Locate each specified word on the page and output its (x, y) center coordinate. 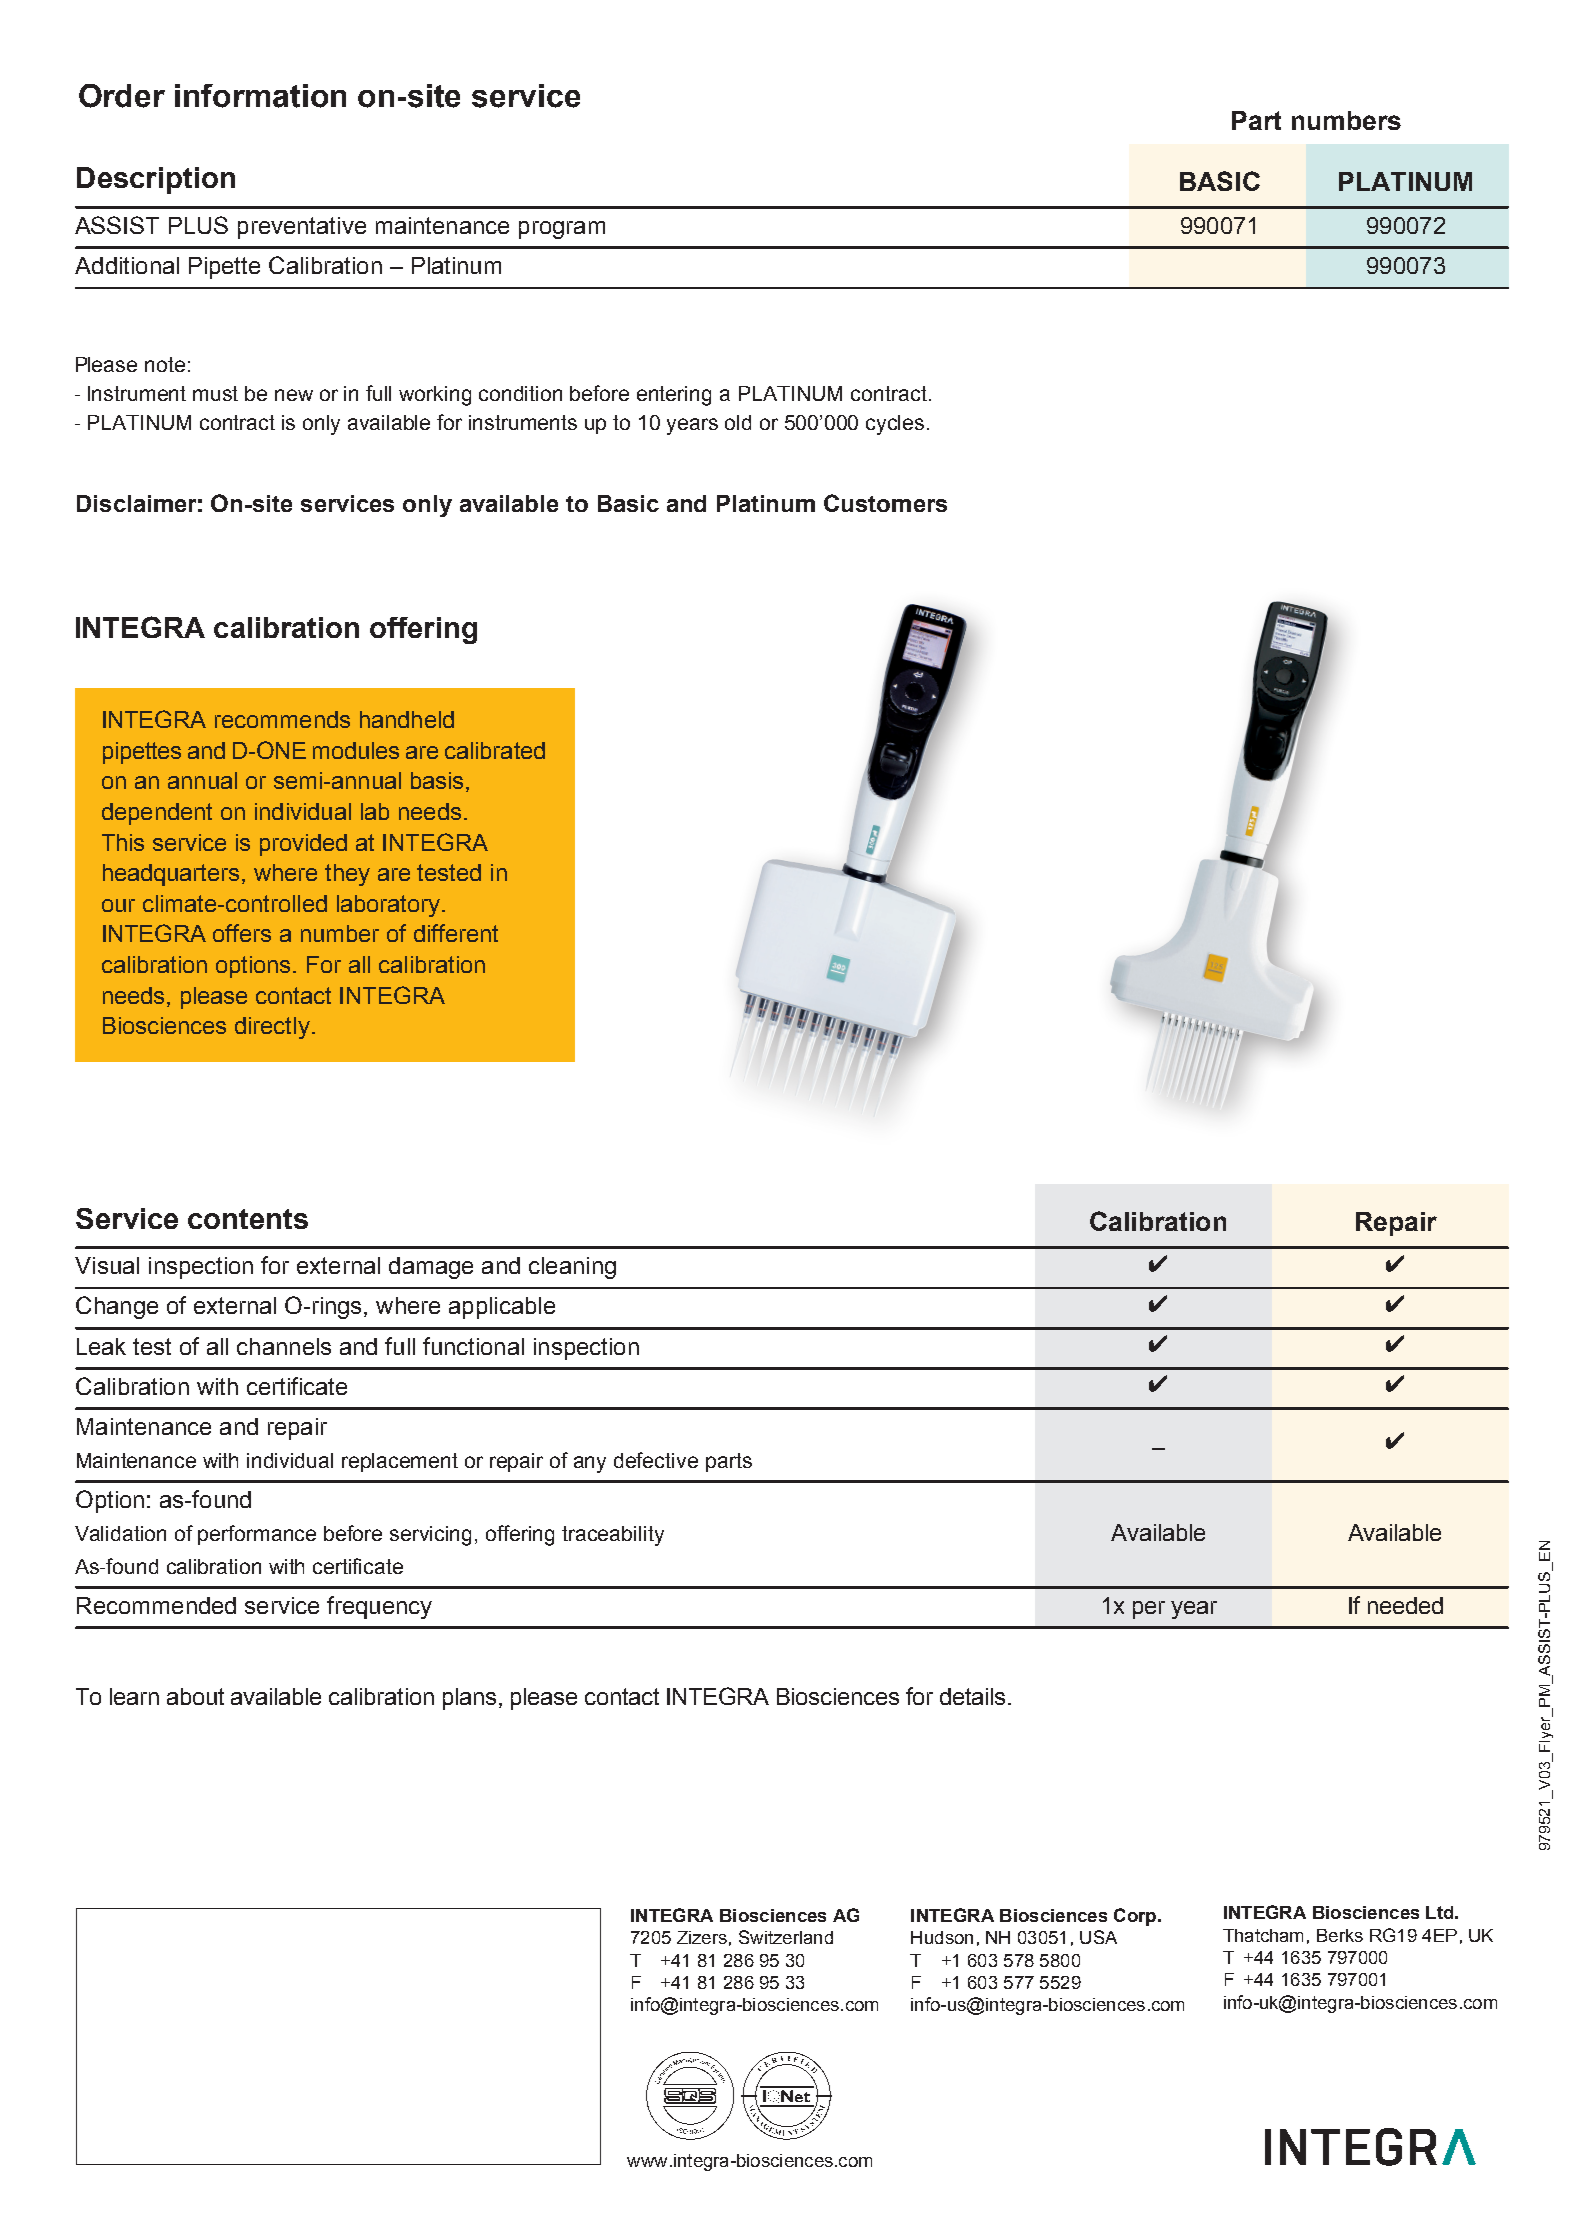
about (195, 1696)
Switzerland (786, 1937)
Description (156, 180)
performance (257, 1535)
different (456, 933)
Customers (885, 503)
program (562, 230)
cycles (895, 425)
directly (272, 1028)
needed (1405, 1605)
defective (656, 1460)
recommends (282, 719)
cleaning (572, 1268)
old (738, 422)
